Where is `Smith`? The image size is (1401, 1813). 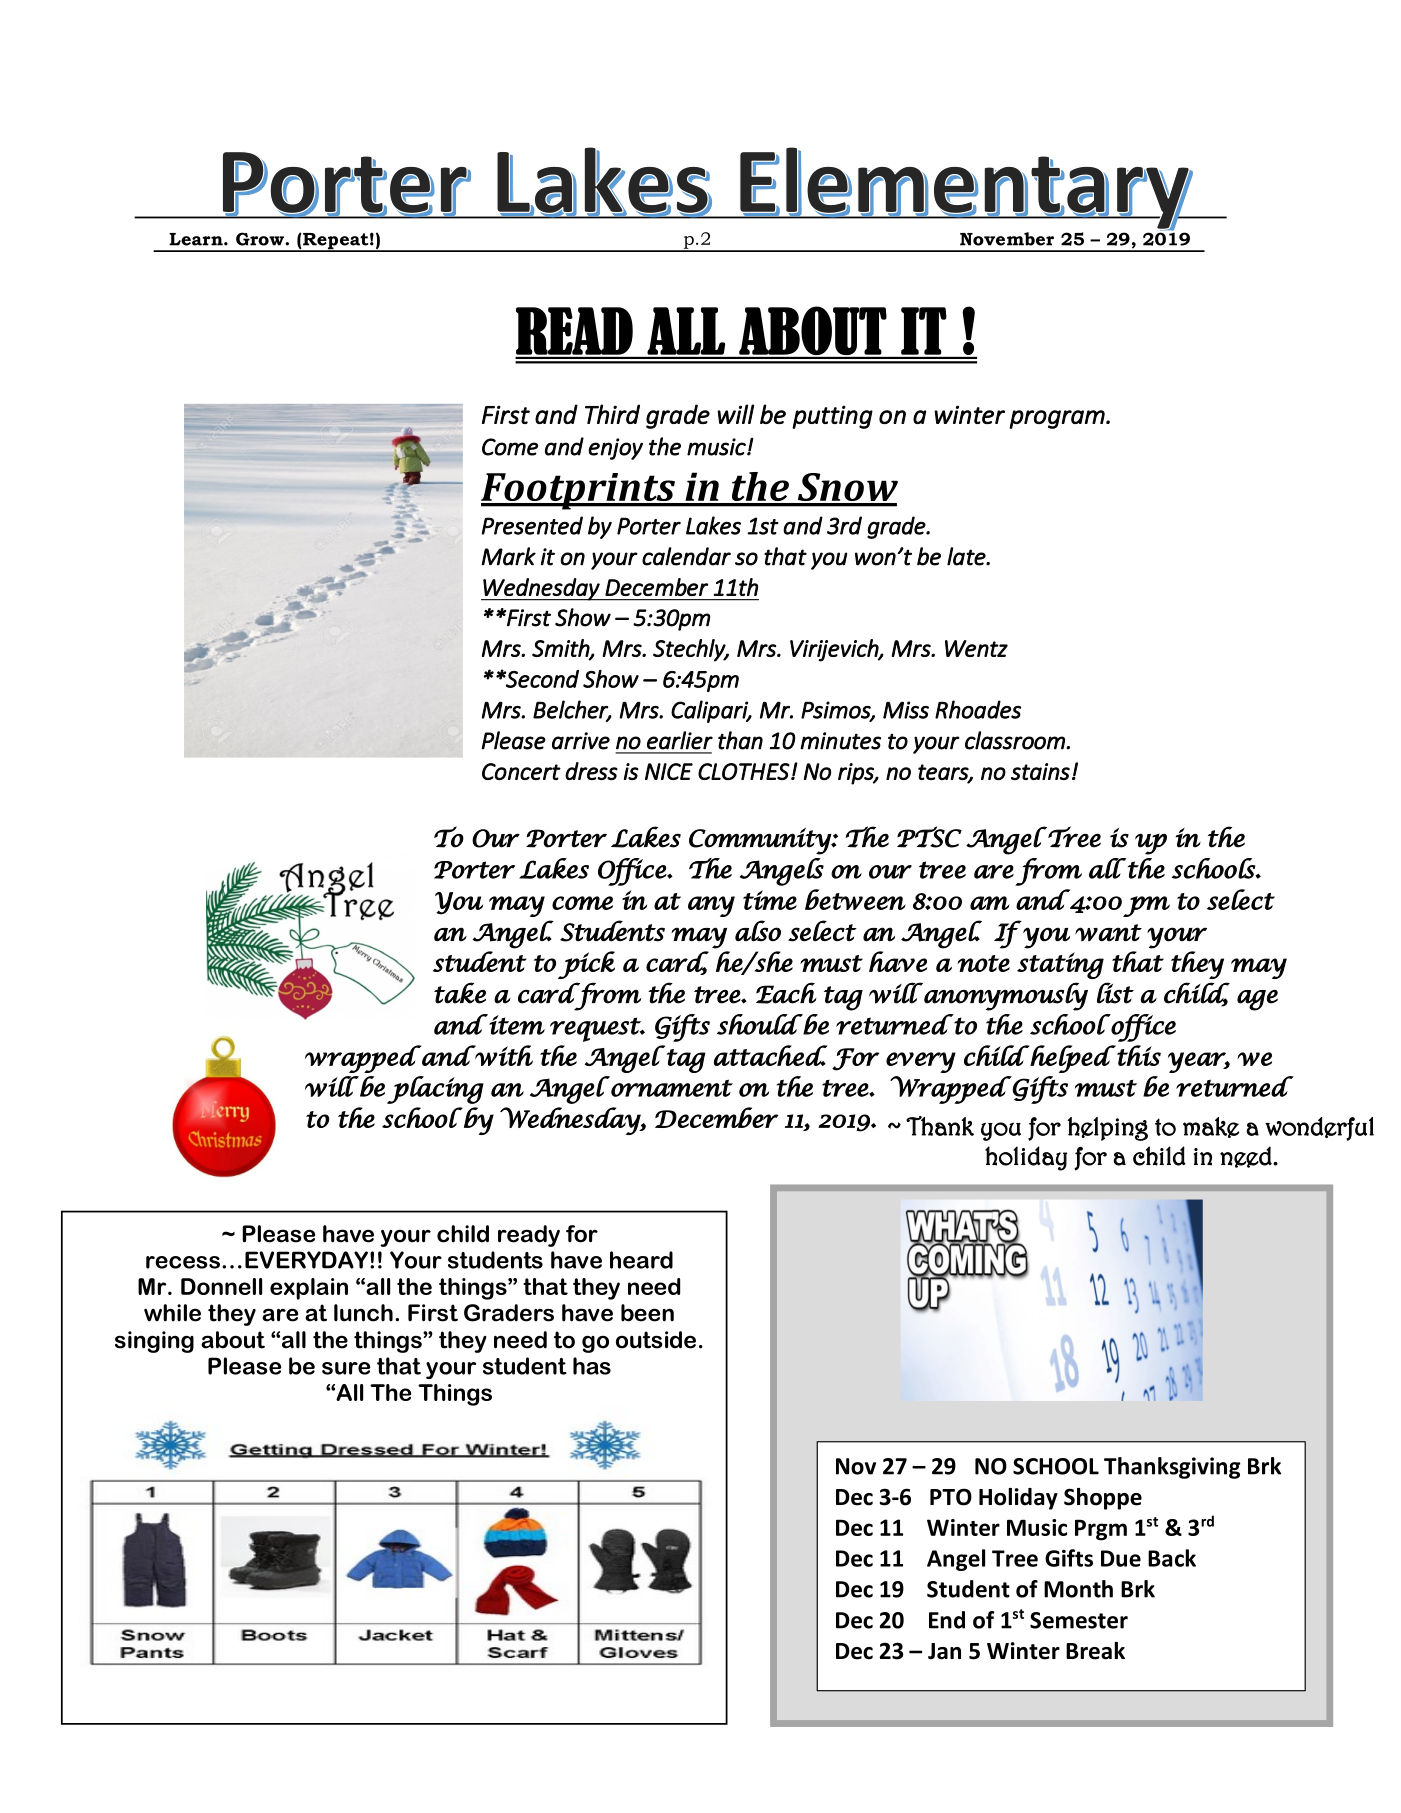 Smith is located at coordinates (561, 649).
